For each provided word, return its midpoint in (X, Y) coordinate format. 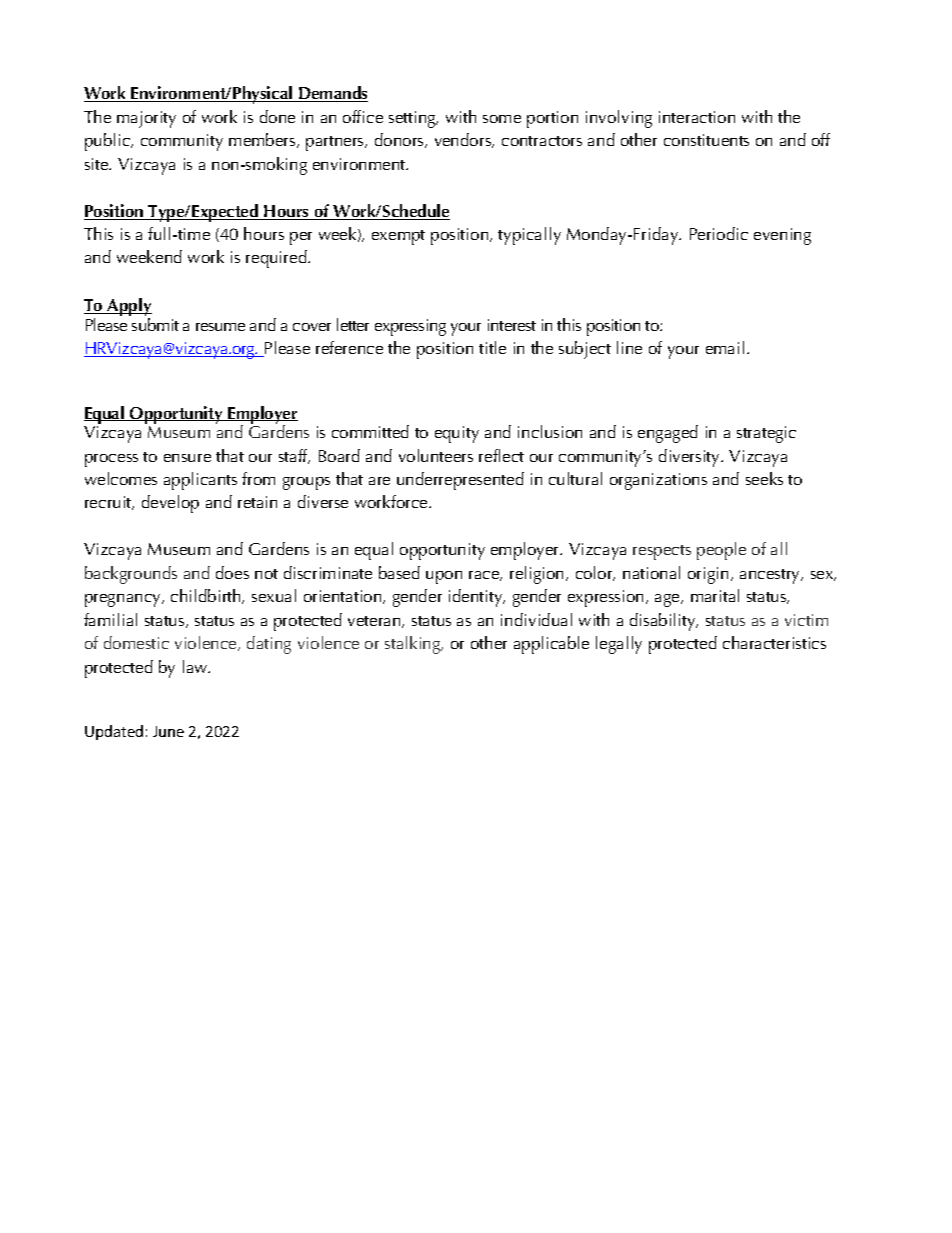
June (168, 731)
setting (413, 119)
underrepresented (460, 481)
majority (146, 119)
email (725, 347)
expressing (410, 327)
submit (155, 324)
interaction (697, 117)
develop (170, 504)
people (721, 551)
